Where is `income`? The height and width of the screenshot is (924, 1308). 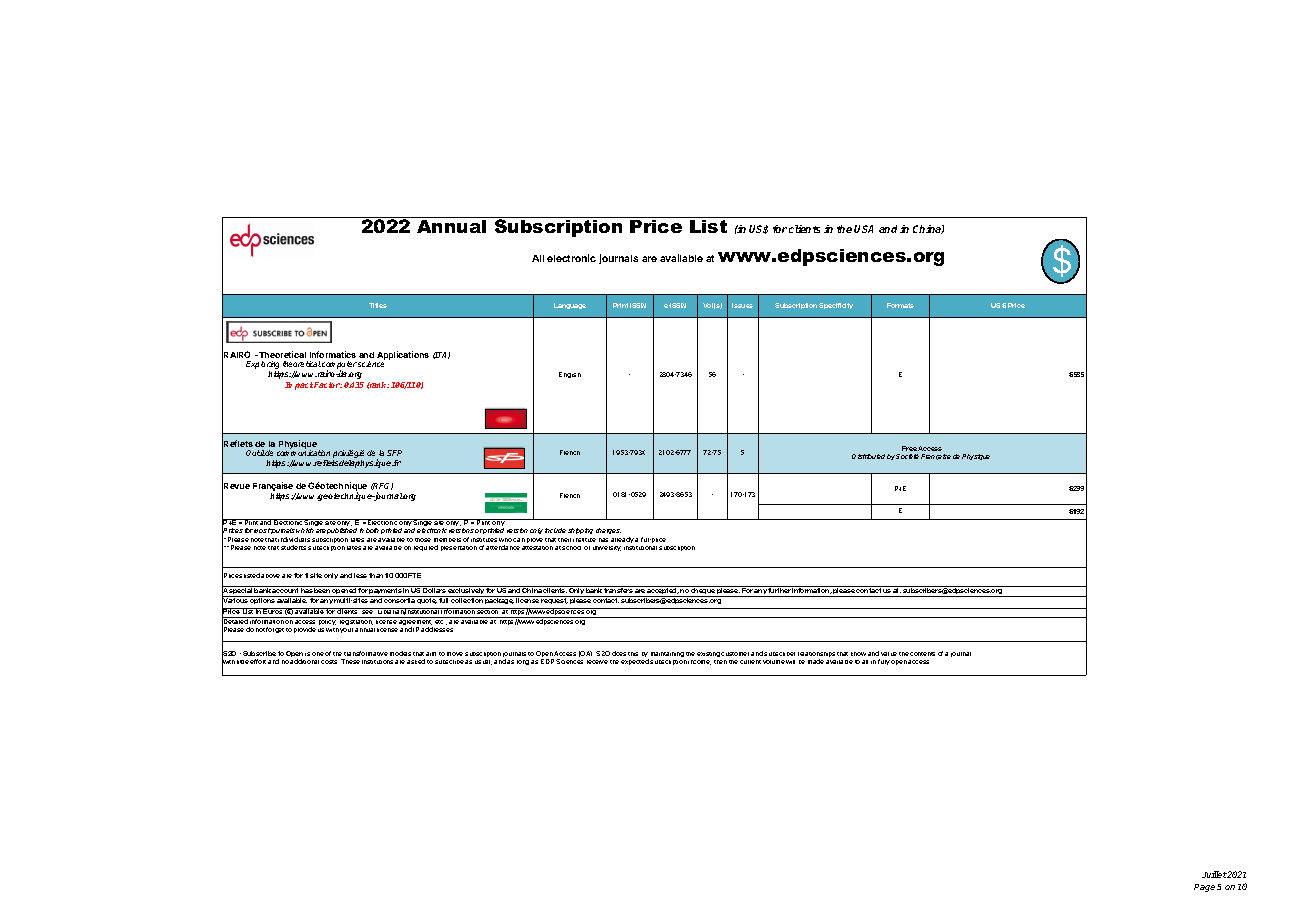
income is located at coordinates (699, 662).
